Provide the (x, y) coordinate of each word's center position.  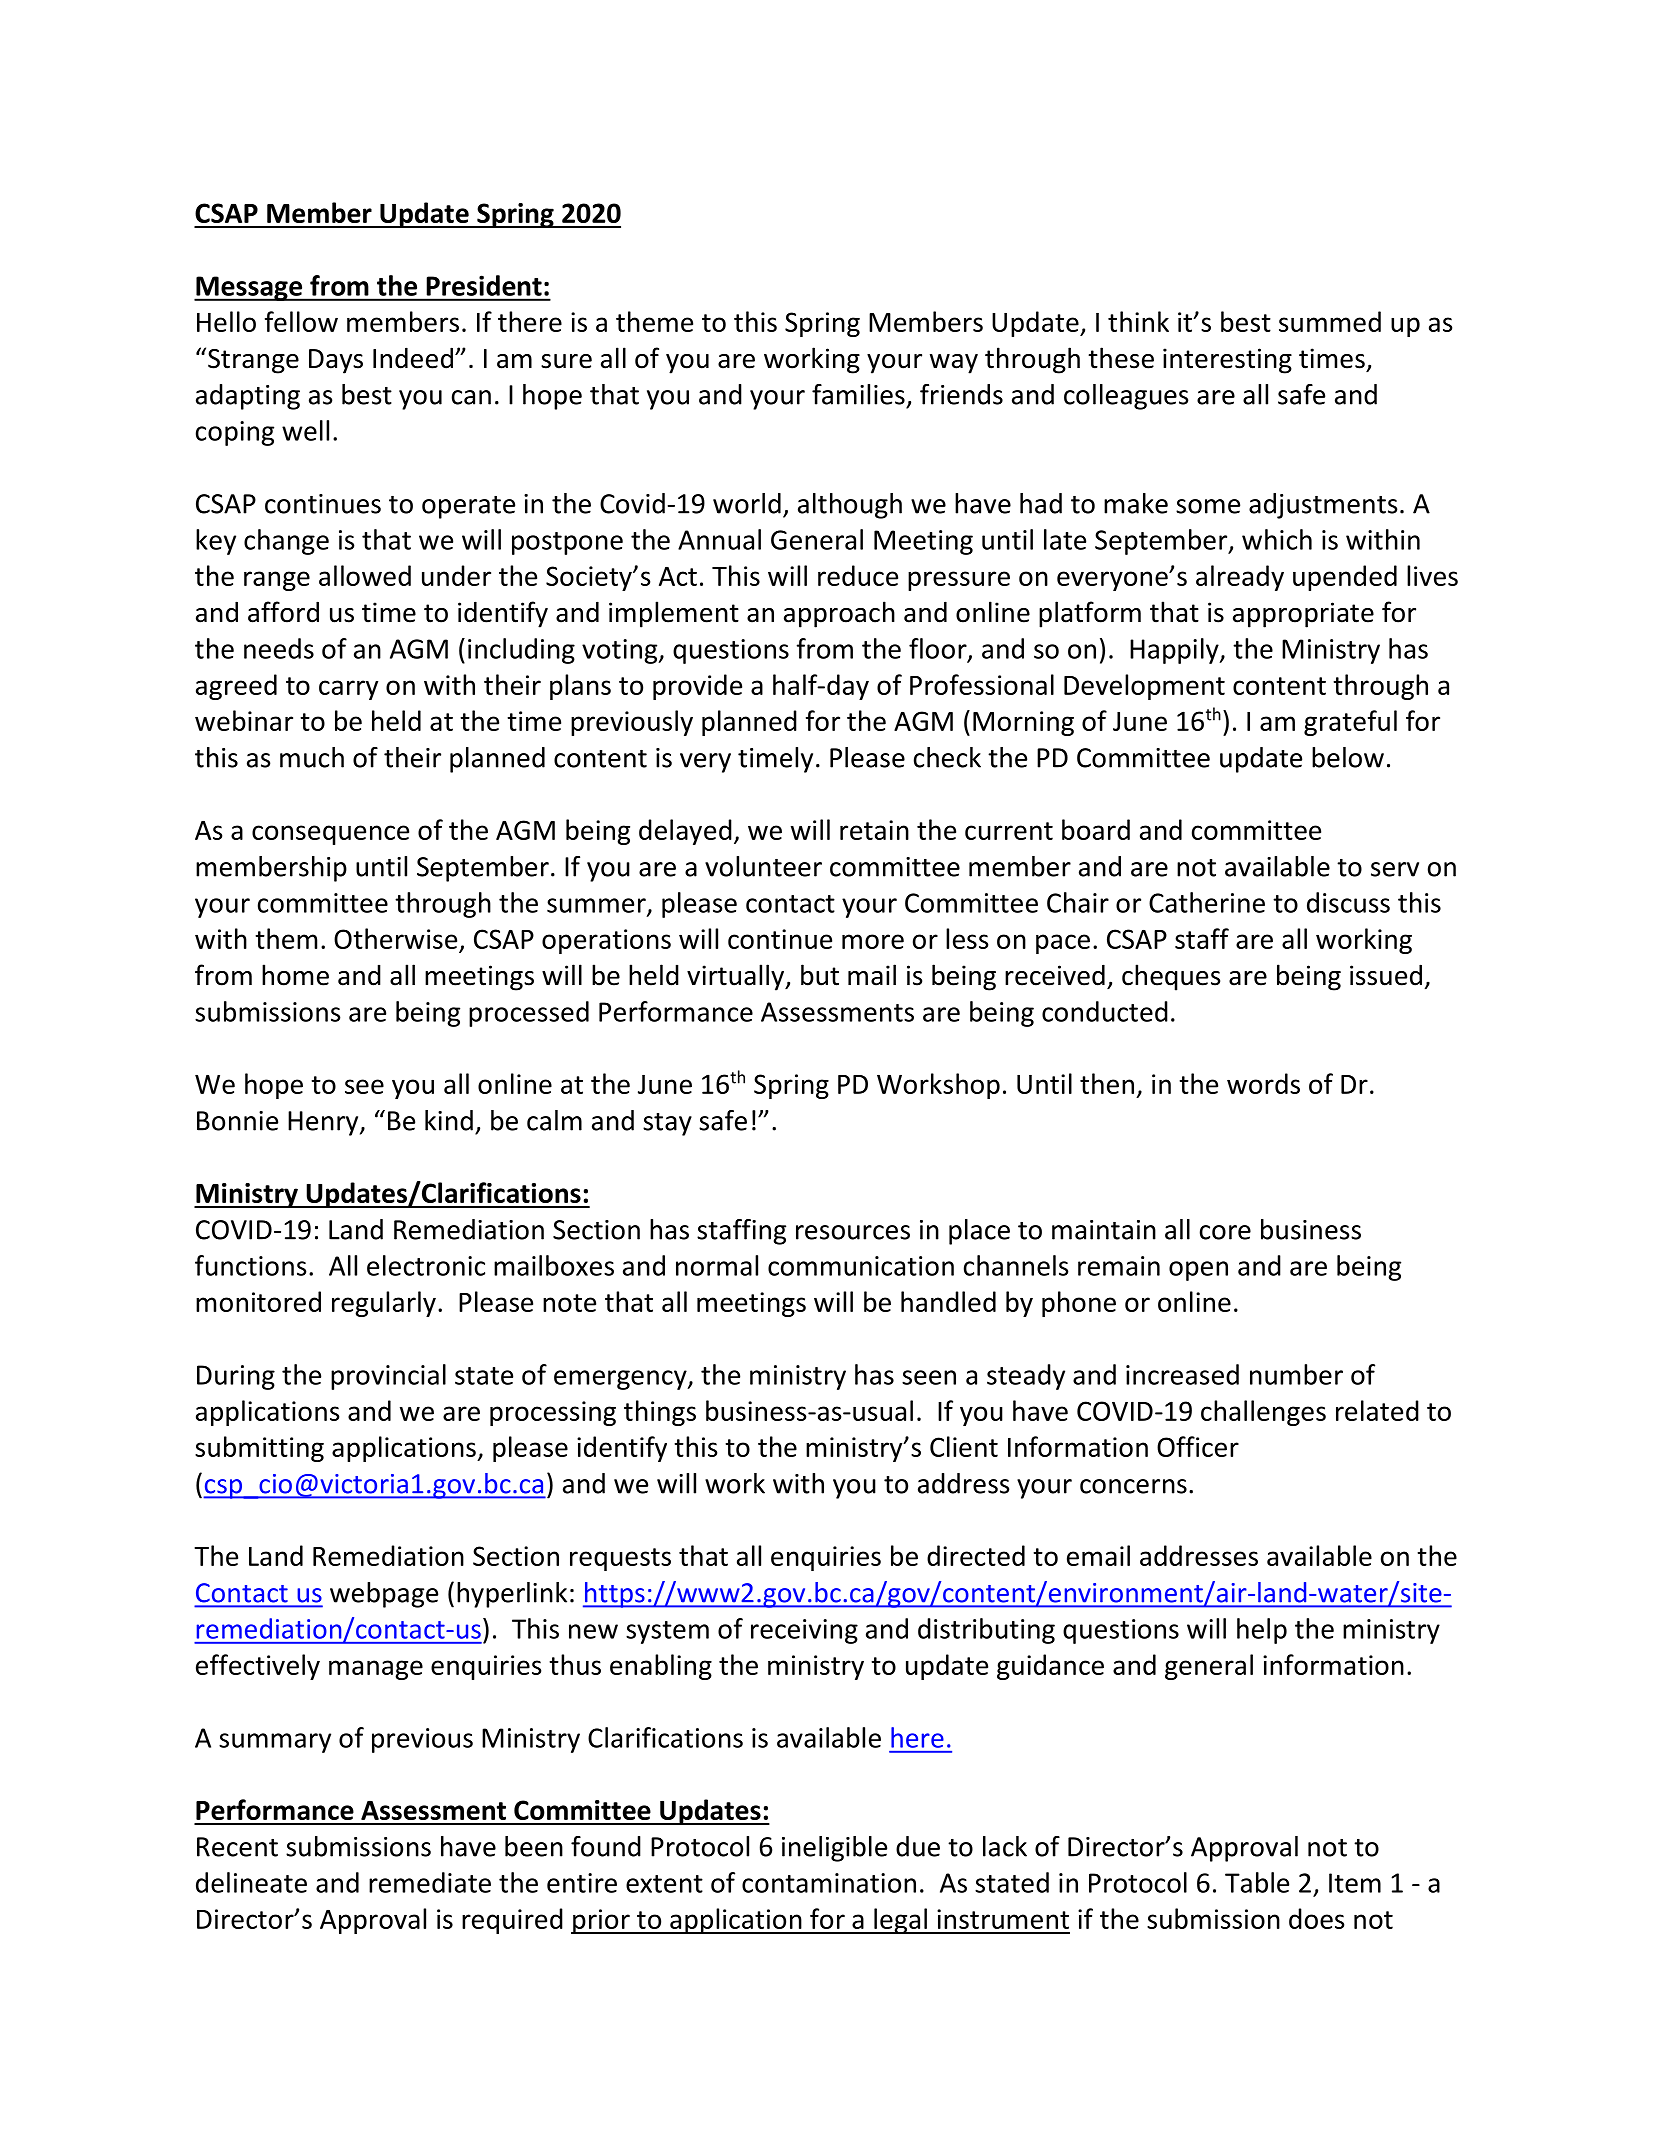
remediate (430, 1882)
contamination (829, 1883)
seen (929, 1377)
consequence (330, 835)
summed (1330, 321)
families (858, 394)
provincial (388, 1377)
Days (336, 361)
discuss (1348, 902)
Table (1257, 1882)
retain (874, 830)
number (1296, 1374)
